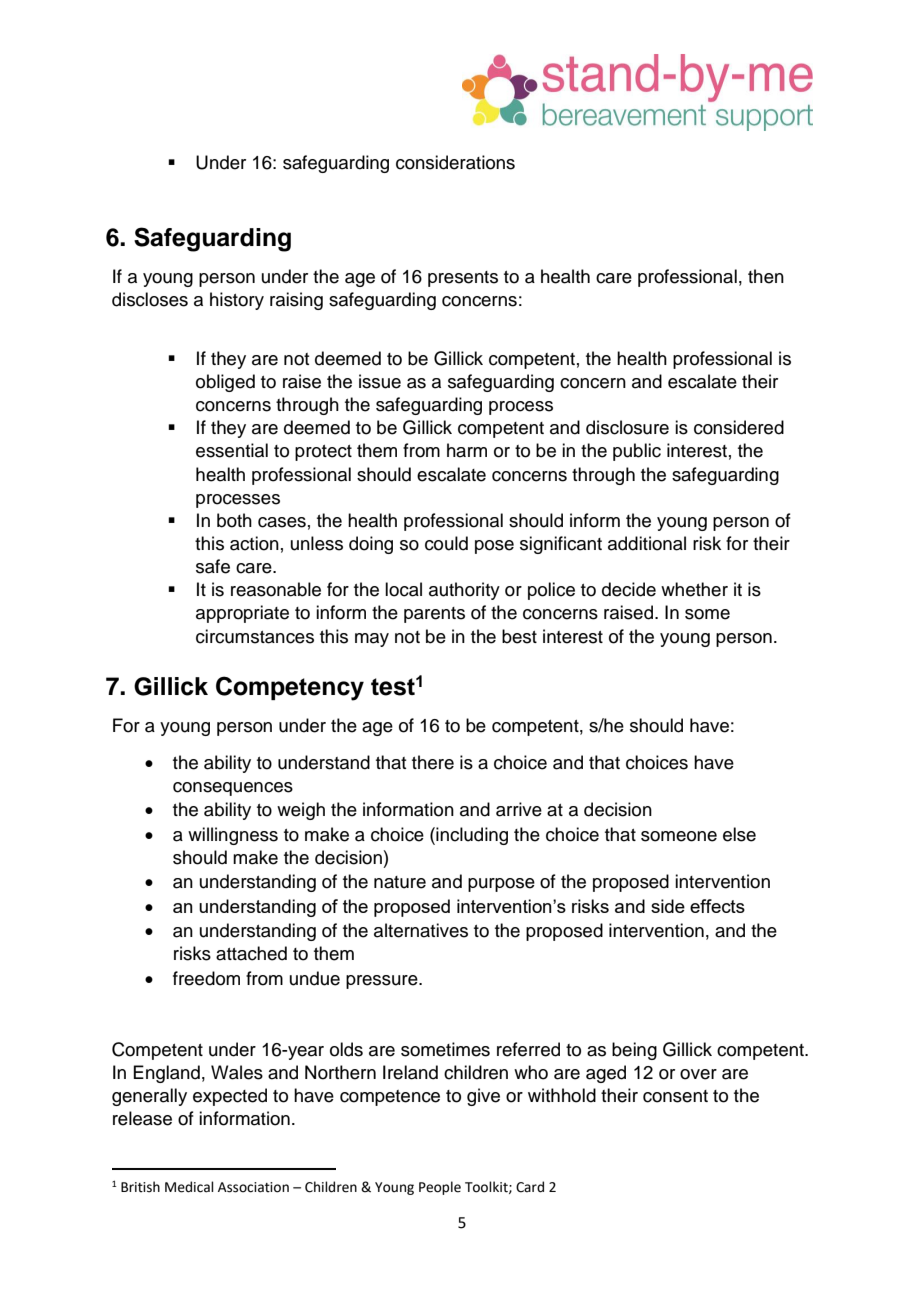 The image size is (924, 1308). What do you see at coordinates (717, 906) in the screenshot?
I see `effects` at bounding box center [717, 906].
